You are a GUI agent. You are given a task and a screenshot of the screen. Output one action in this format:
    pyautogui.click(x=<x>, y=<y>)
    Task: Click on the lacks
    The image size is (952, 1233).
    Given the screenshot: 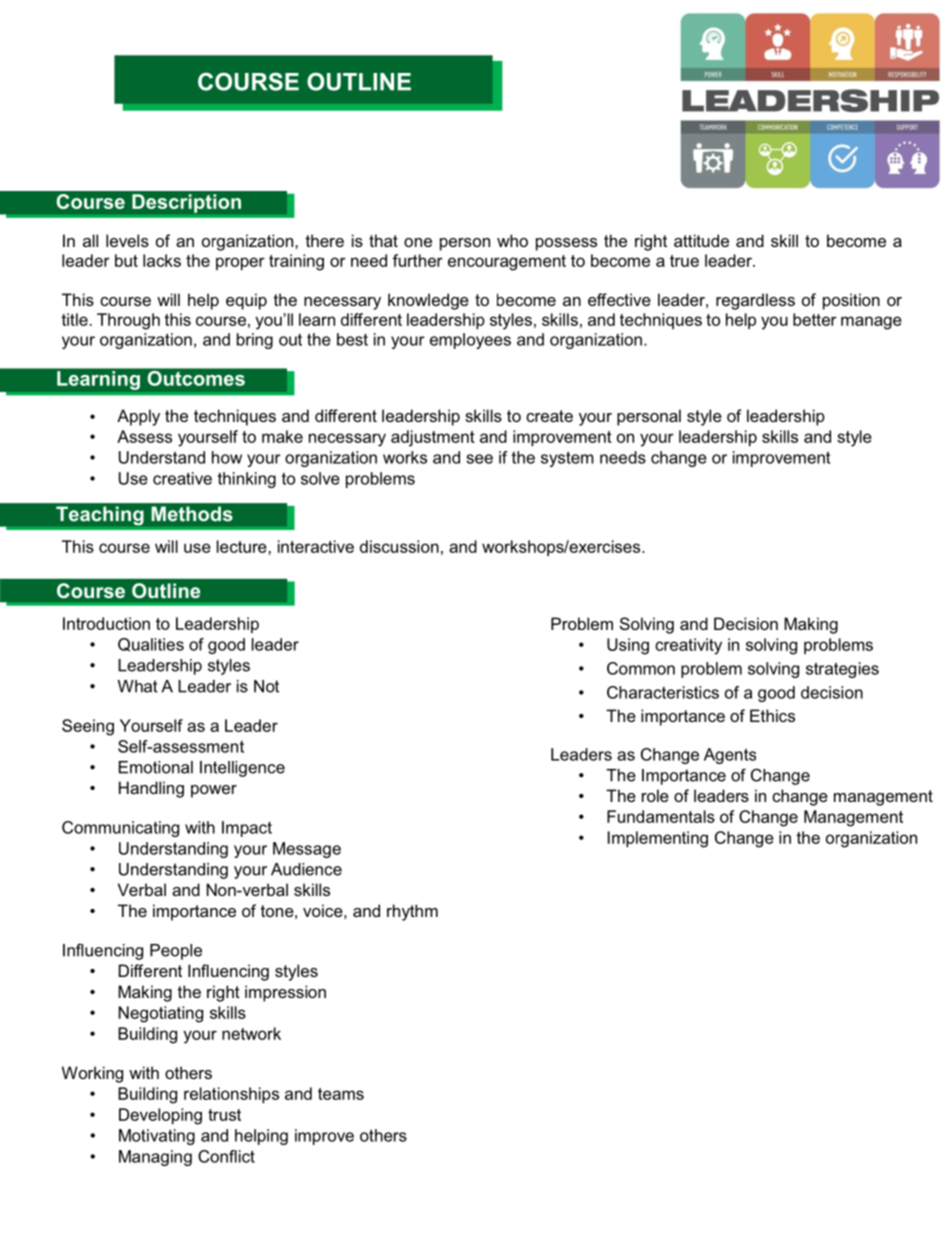 What is the action you would take?
    pyautogui.click(x=162, y=260)
